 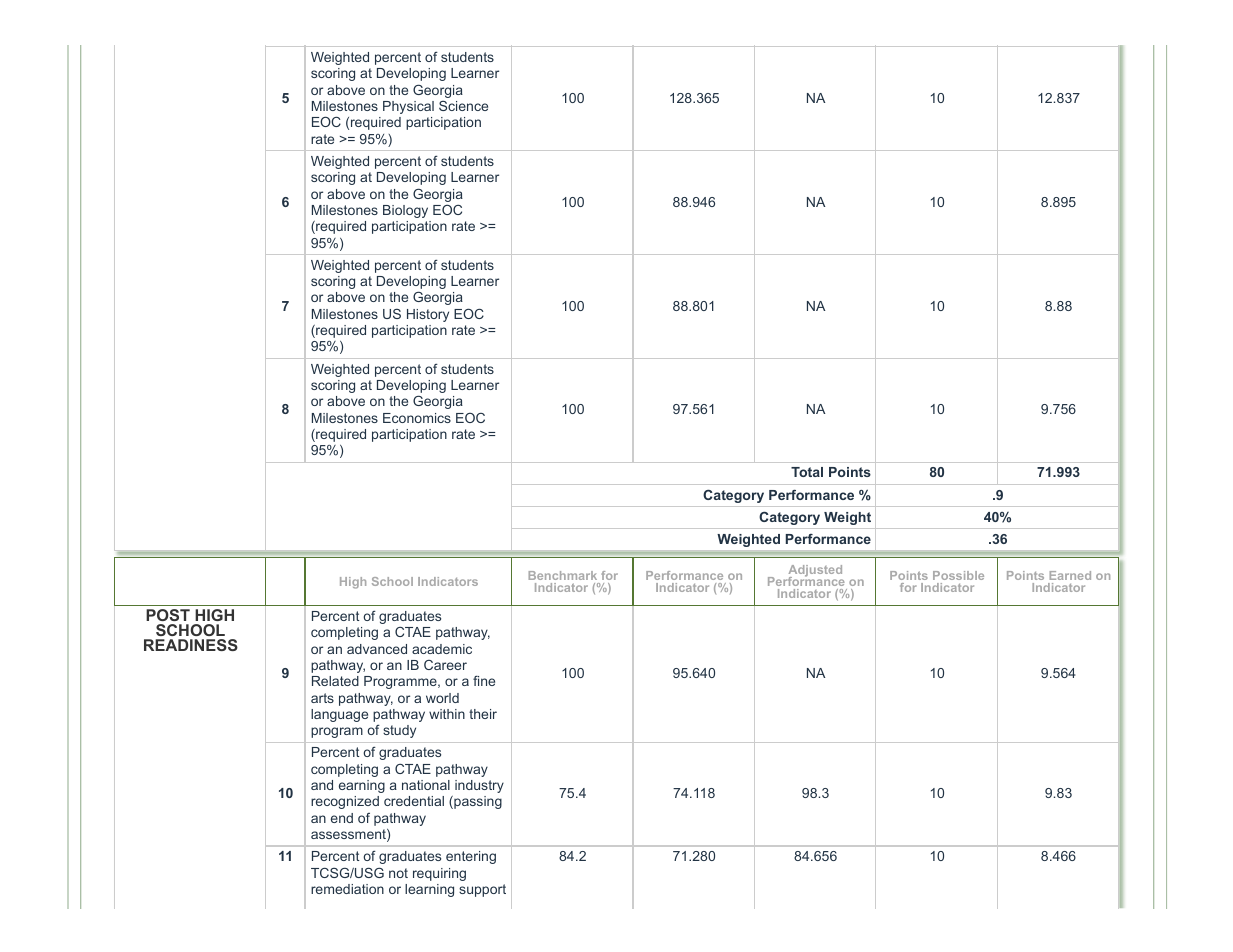 I want to click on support, so click(x=482, y=890).
